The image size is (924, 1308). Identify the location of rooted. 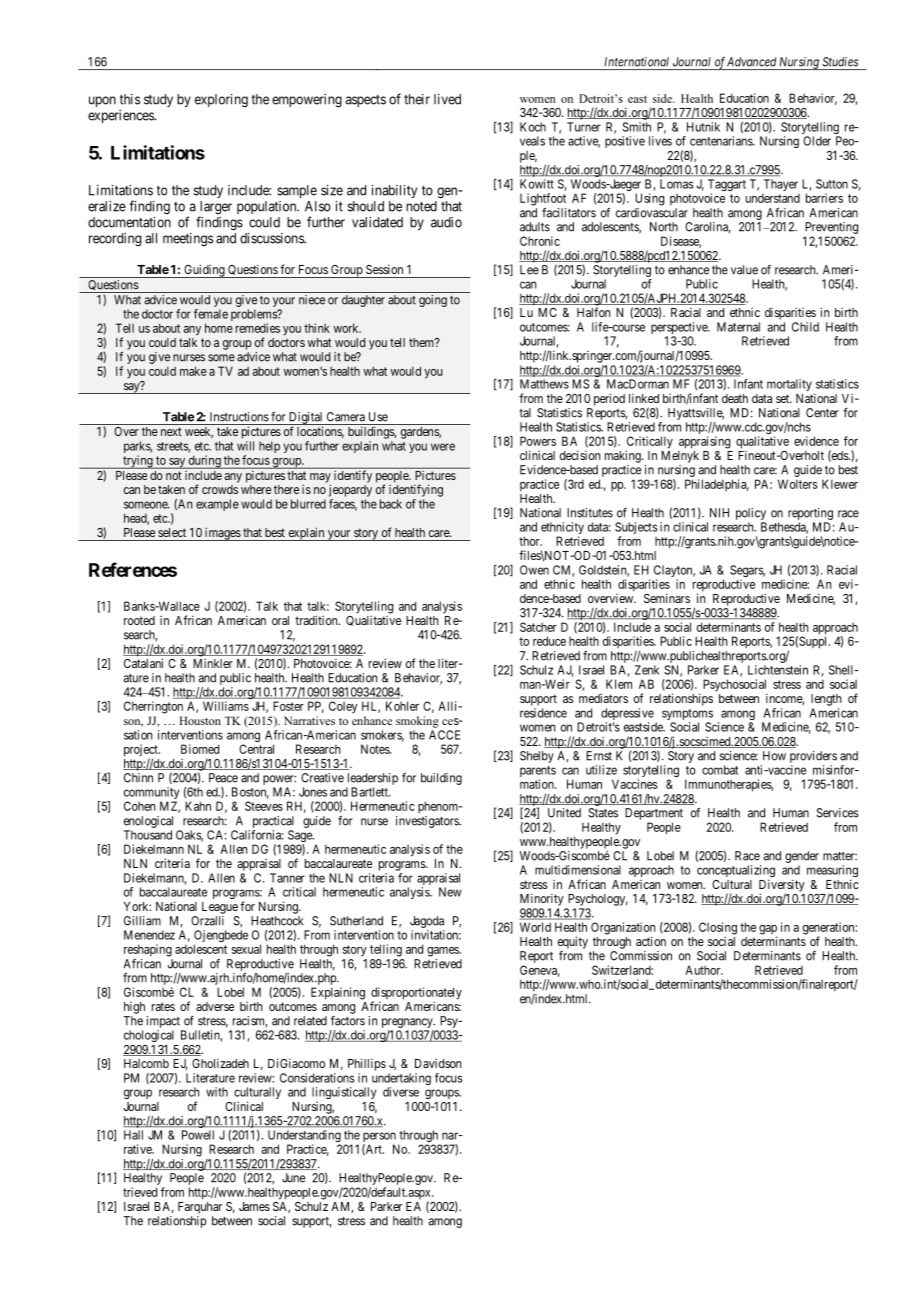
(139, 620).
